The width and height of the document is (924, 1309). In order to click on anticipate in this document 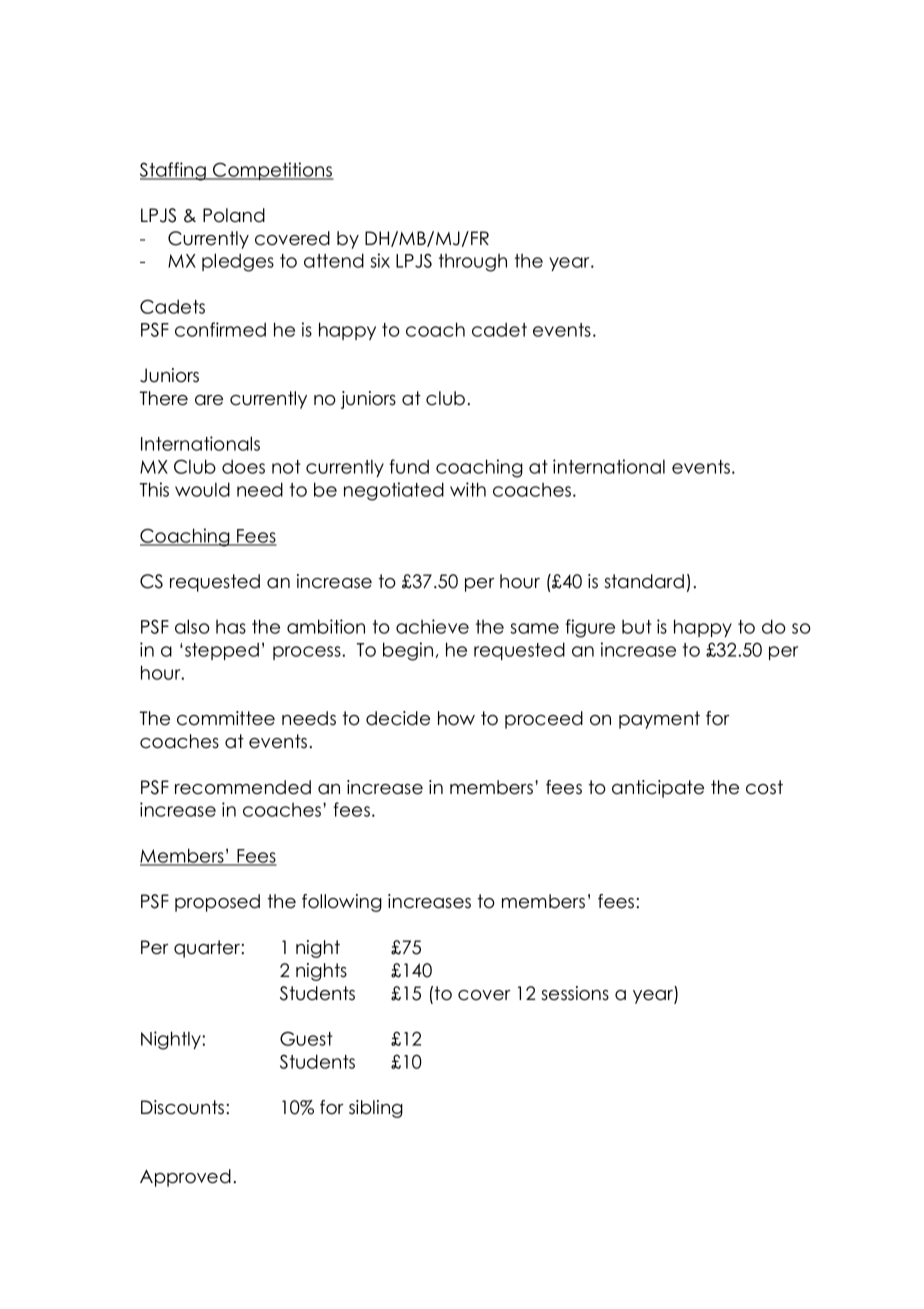, I will do `click(658, 789)`.
